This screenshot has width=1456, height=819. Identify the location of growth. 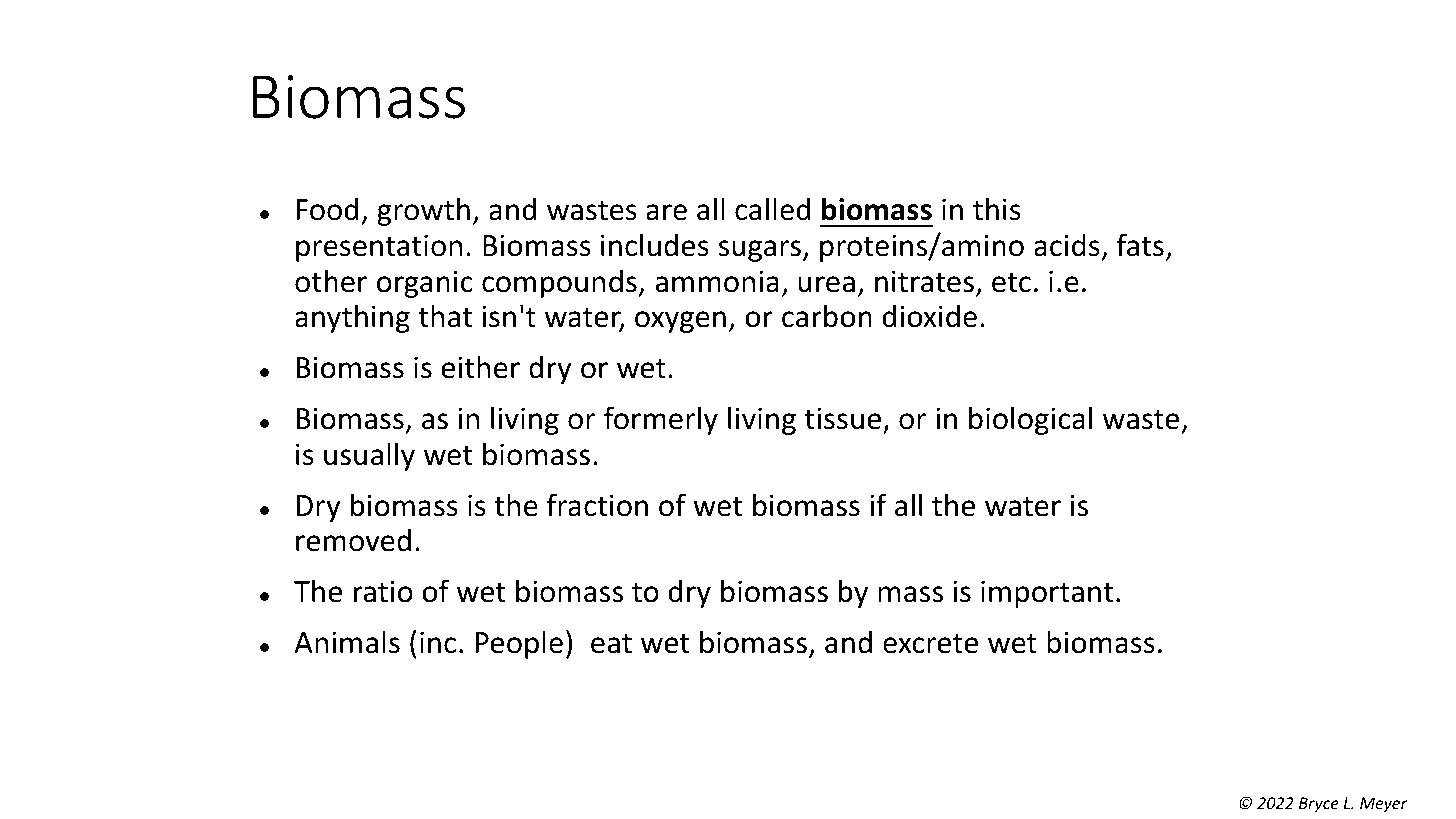
(423, 211).
